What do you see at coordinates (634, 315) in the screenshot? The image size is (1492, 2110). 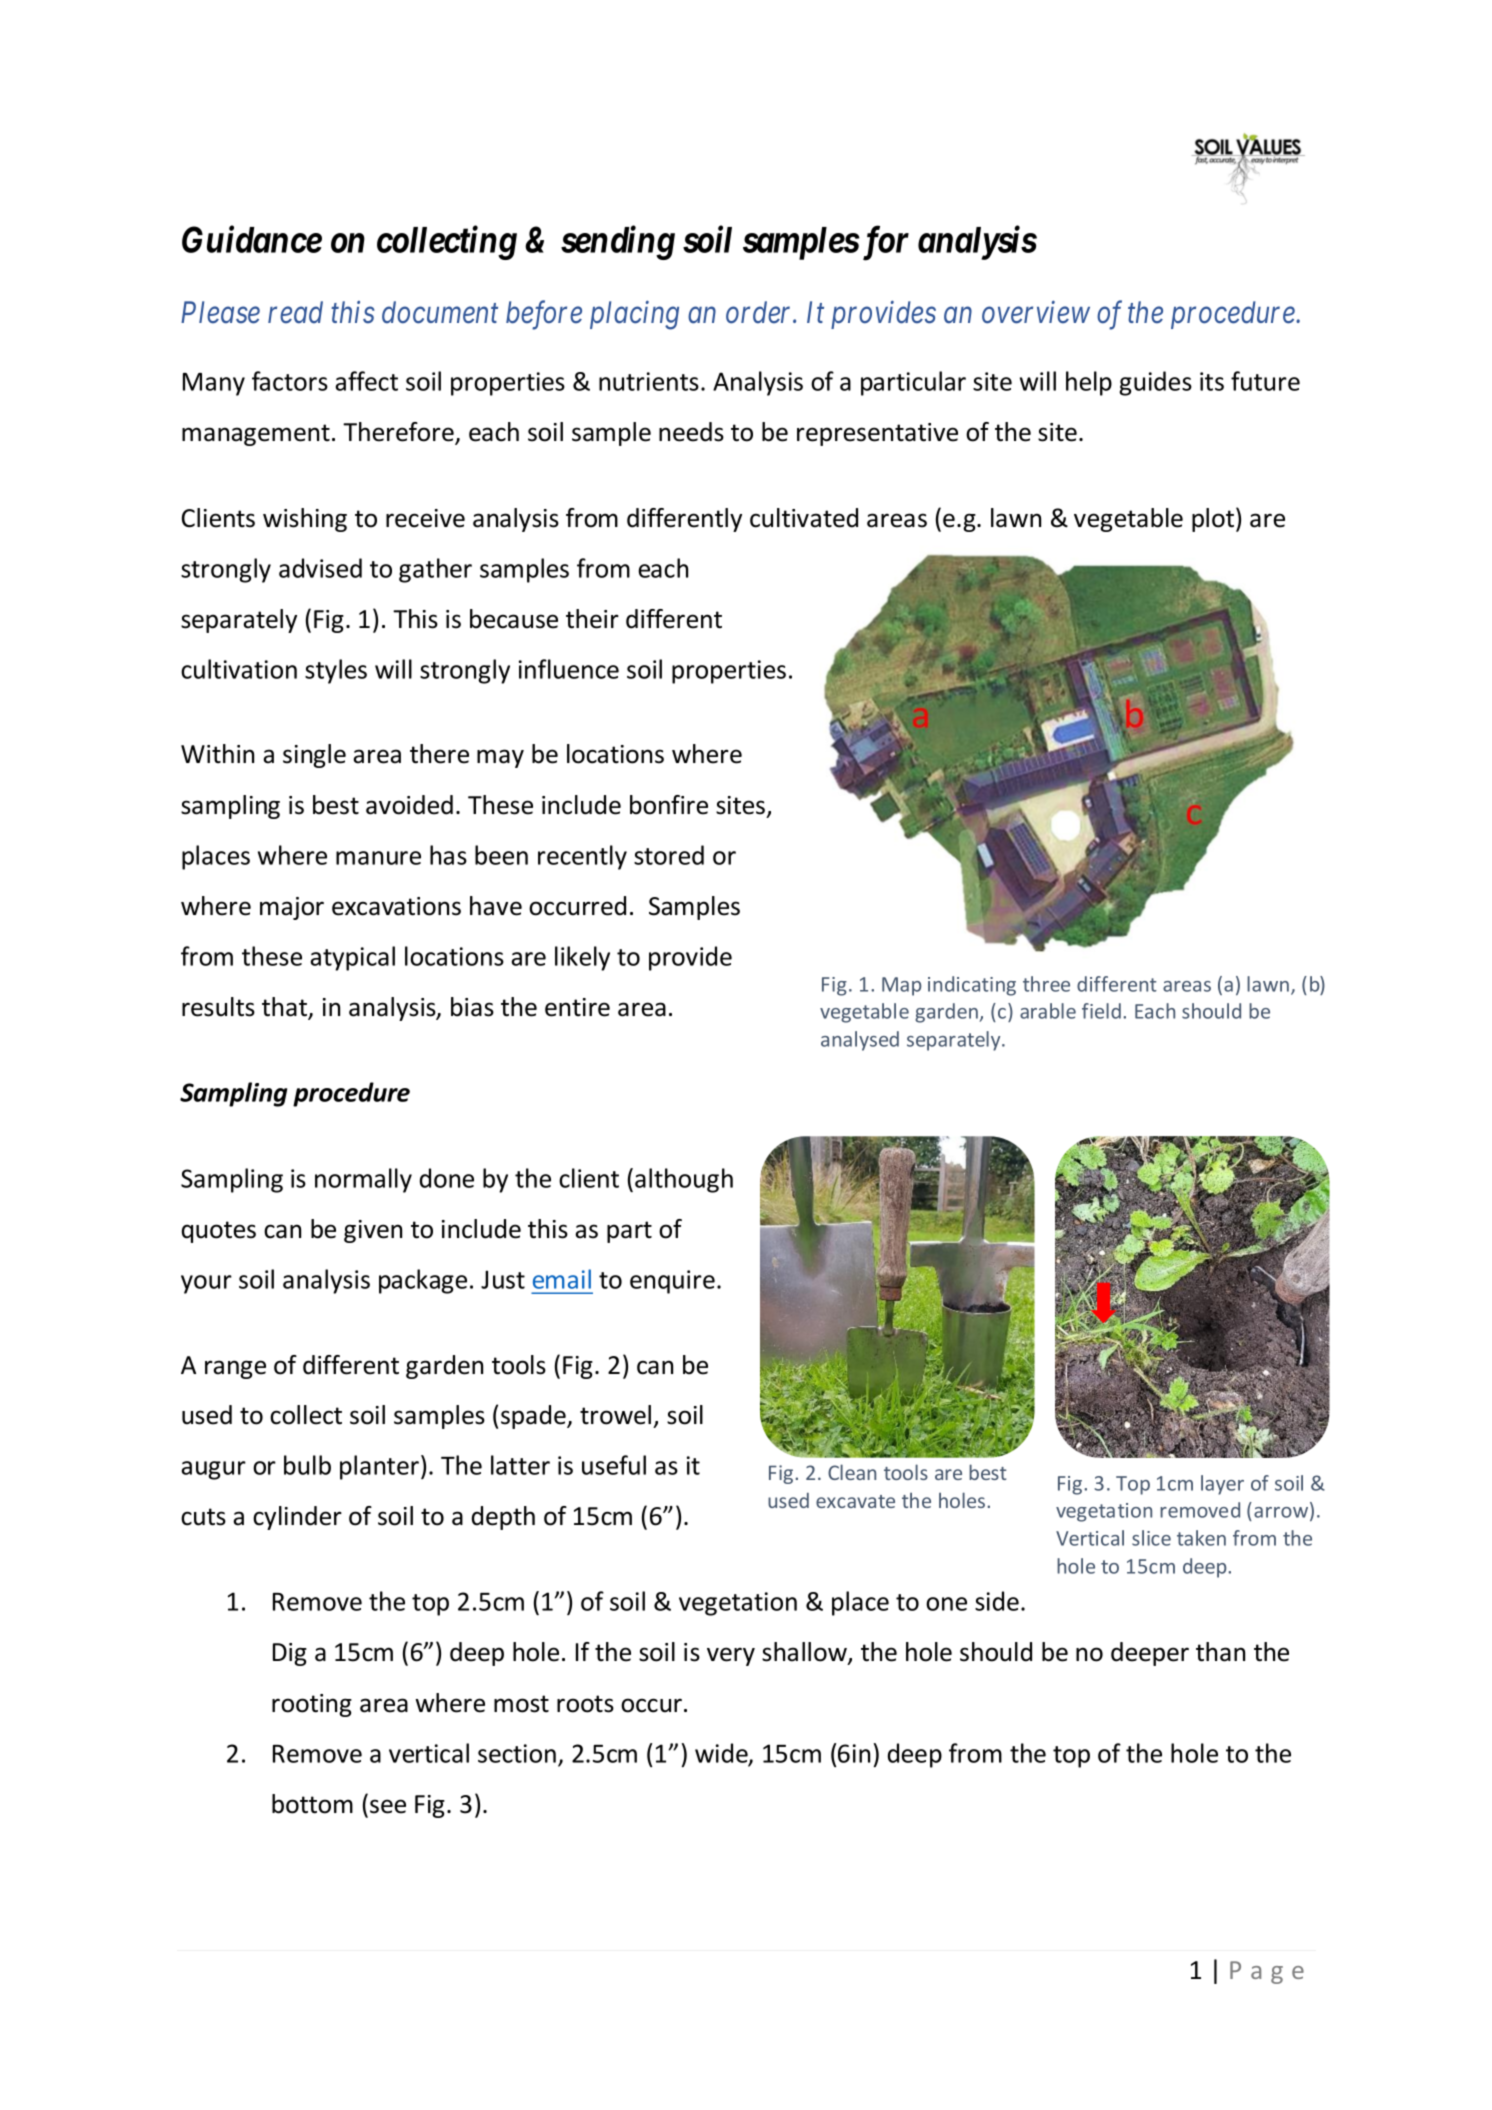 I see `placing` at bounding box center [634, 315].
